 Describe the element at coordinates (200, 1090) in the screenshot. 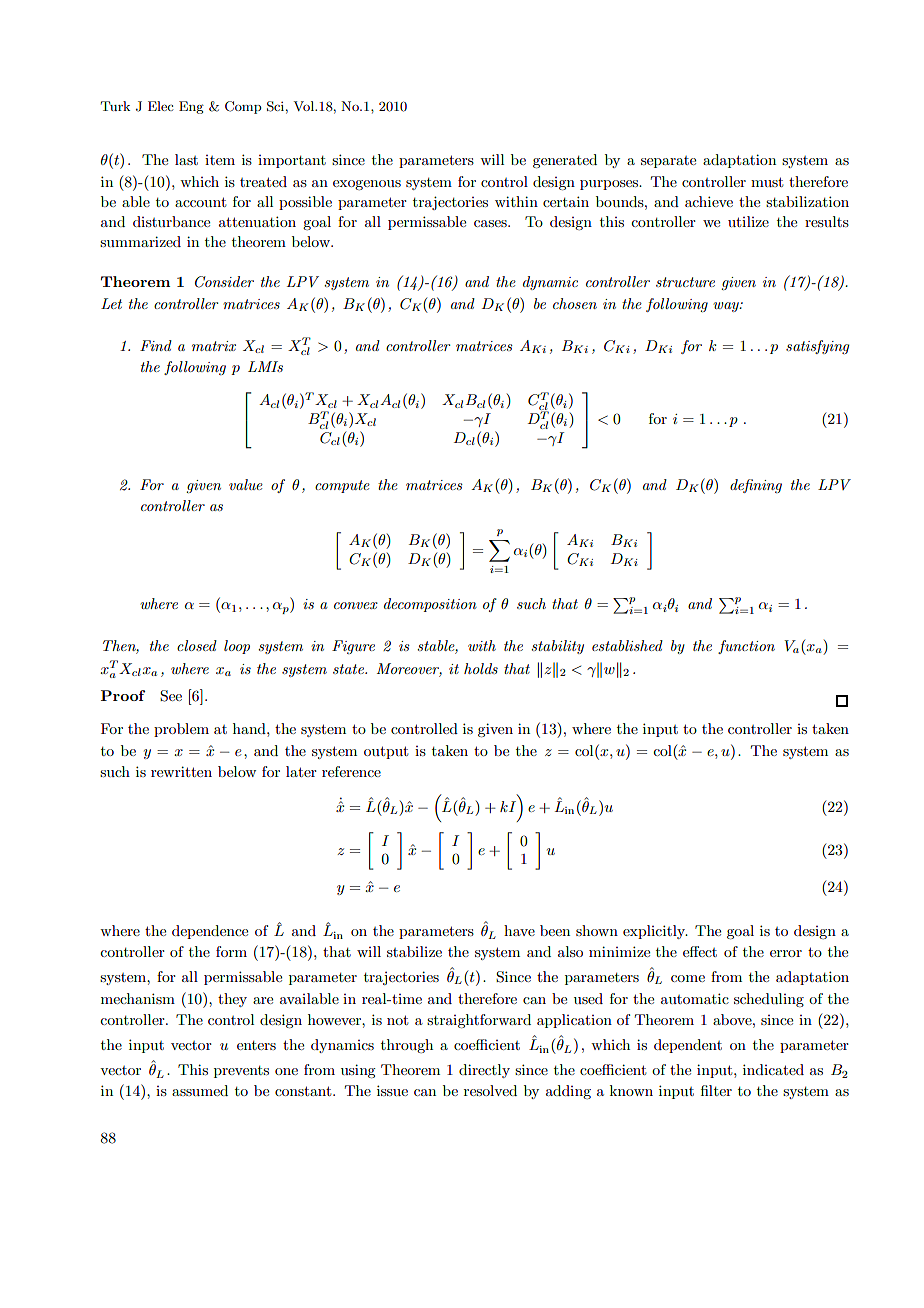

I see `assumed` at that location.
